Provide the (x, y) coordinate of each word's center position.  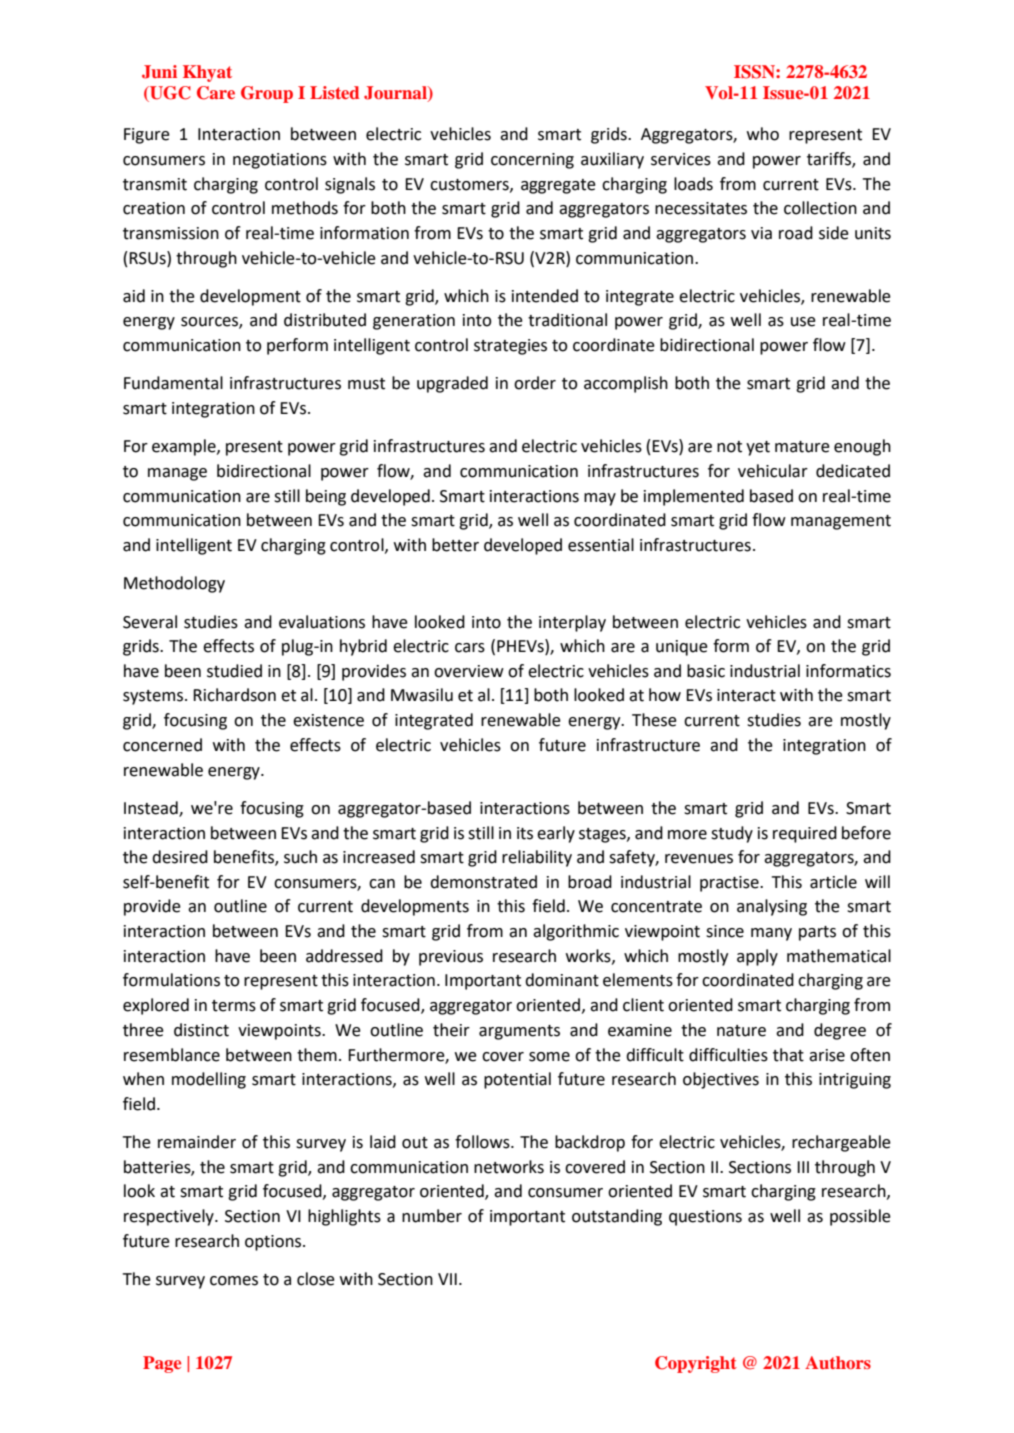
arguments (519, 1032)
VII (447, 1279)
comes (234, 1281)
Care (216, 93)
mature (802, 447)
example (185, 447)
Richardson (234, 695)
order (535, 383)
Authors (838, 1362)
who (763, 134)
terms (234, 1006)
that (788, 1055)
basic (706, 671)
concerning (532, 161)
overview (469, 671)
